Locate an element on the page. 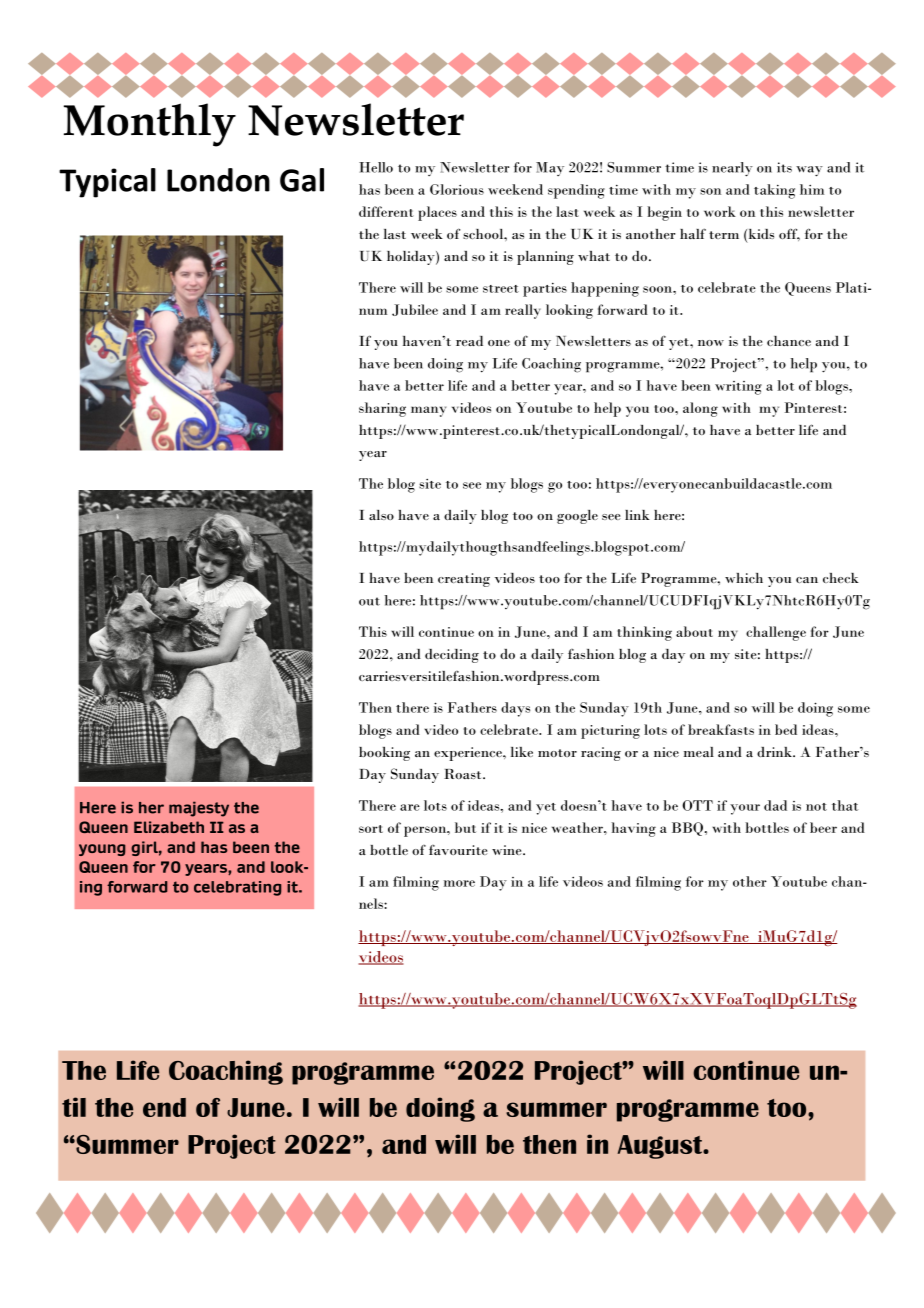 The image size is (924, 1308). also is located at coordinates (381, 515).
